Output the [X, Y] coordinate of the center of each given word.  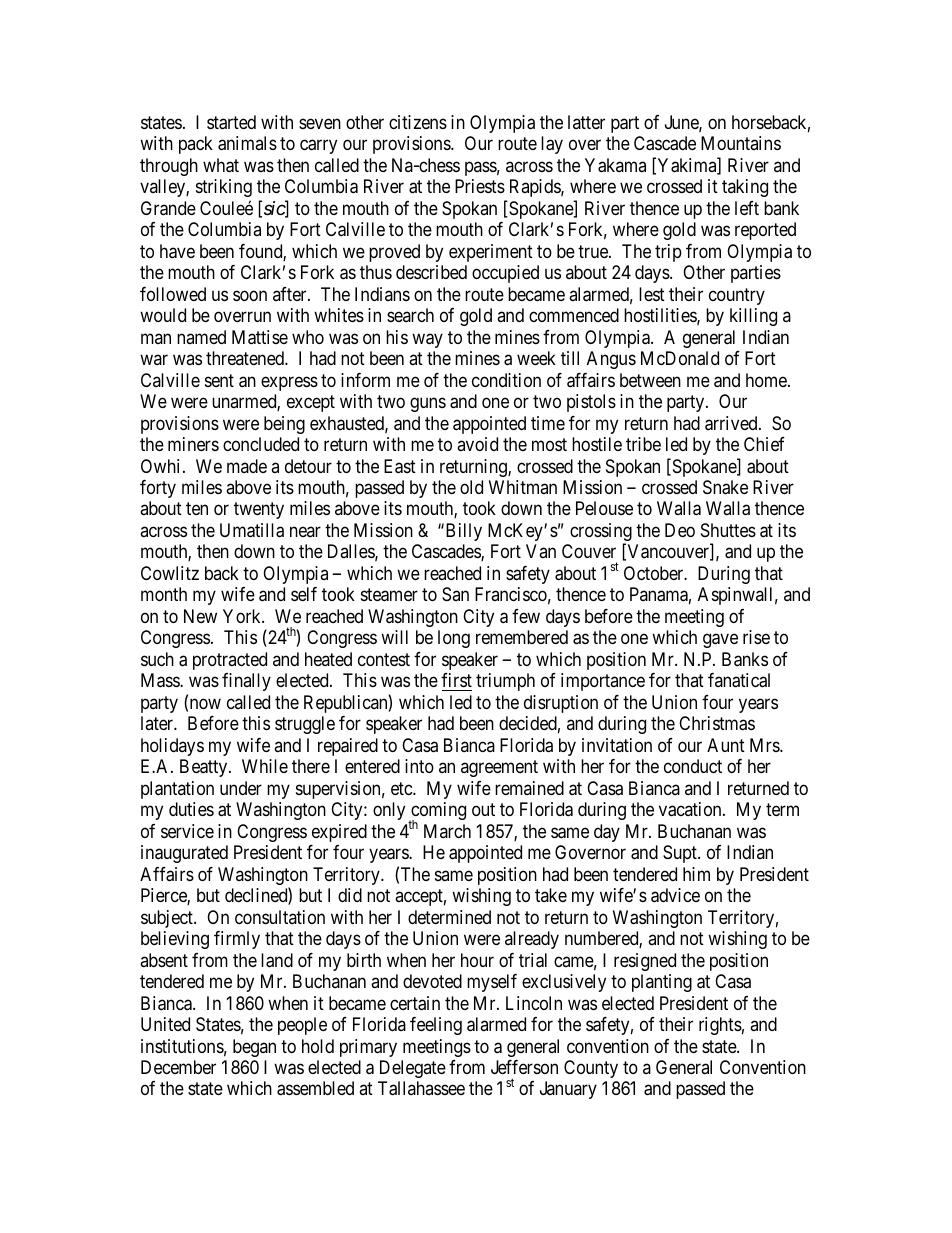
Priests [480, 186]
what [221, 165]
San [455, 594]
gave [720, 641]
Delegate [413, 1069]
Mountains [741, 143]
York [243, 616]
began [254, 1048]
